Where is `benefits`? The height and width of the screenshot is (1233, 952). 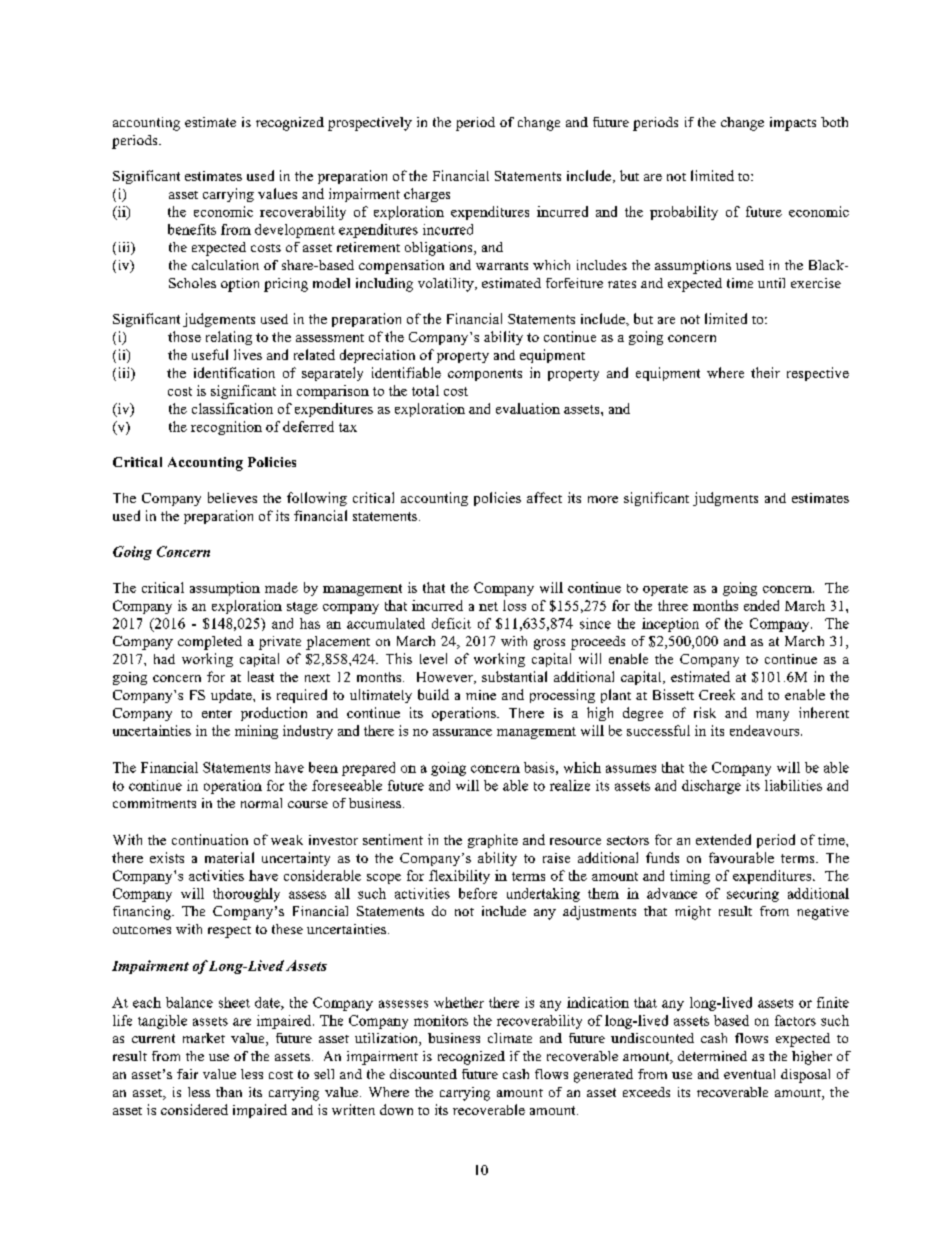
benefits is located at coordinates (192, 229).
